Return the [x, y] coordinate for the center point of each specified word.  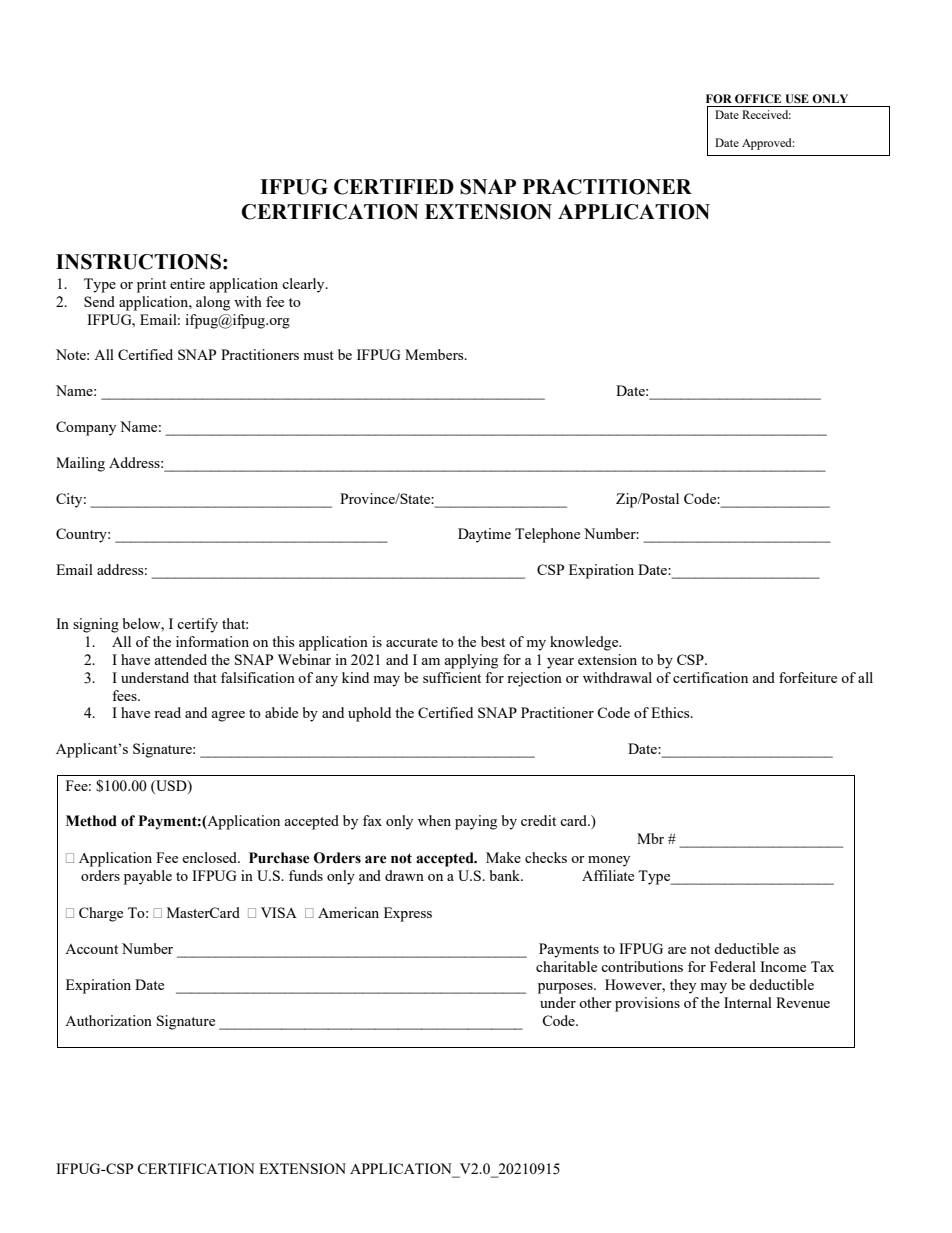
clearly [304, 285]
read [167, 712]
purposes [566, 988]
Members [435, 354]
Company [86, 428]
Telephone [547, 535]
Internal [748, 1002]
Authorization [108, 1020]
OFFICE [758, 99]
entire [187, 283]
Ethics [671, 712]
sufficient [452, 677]
